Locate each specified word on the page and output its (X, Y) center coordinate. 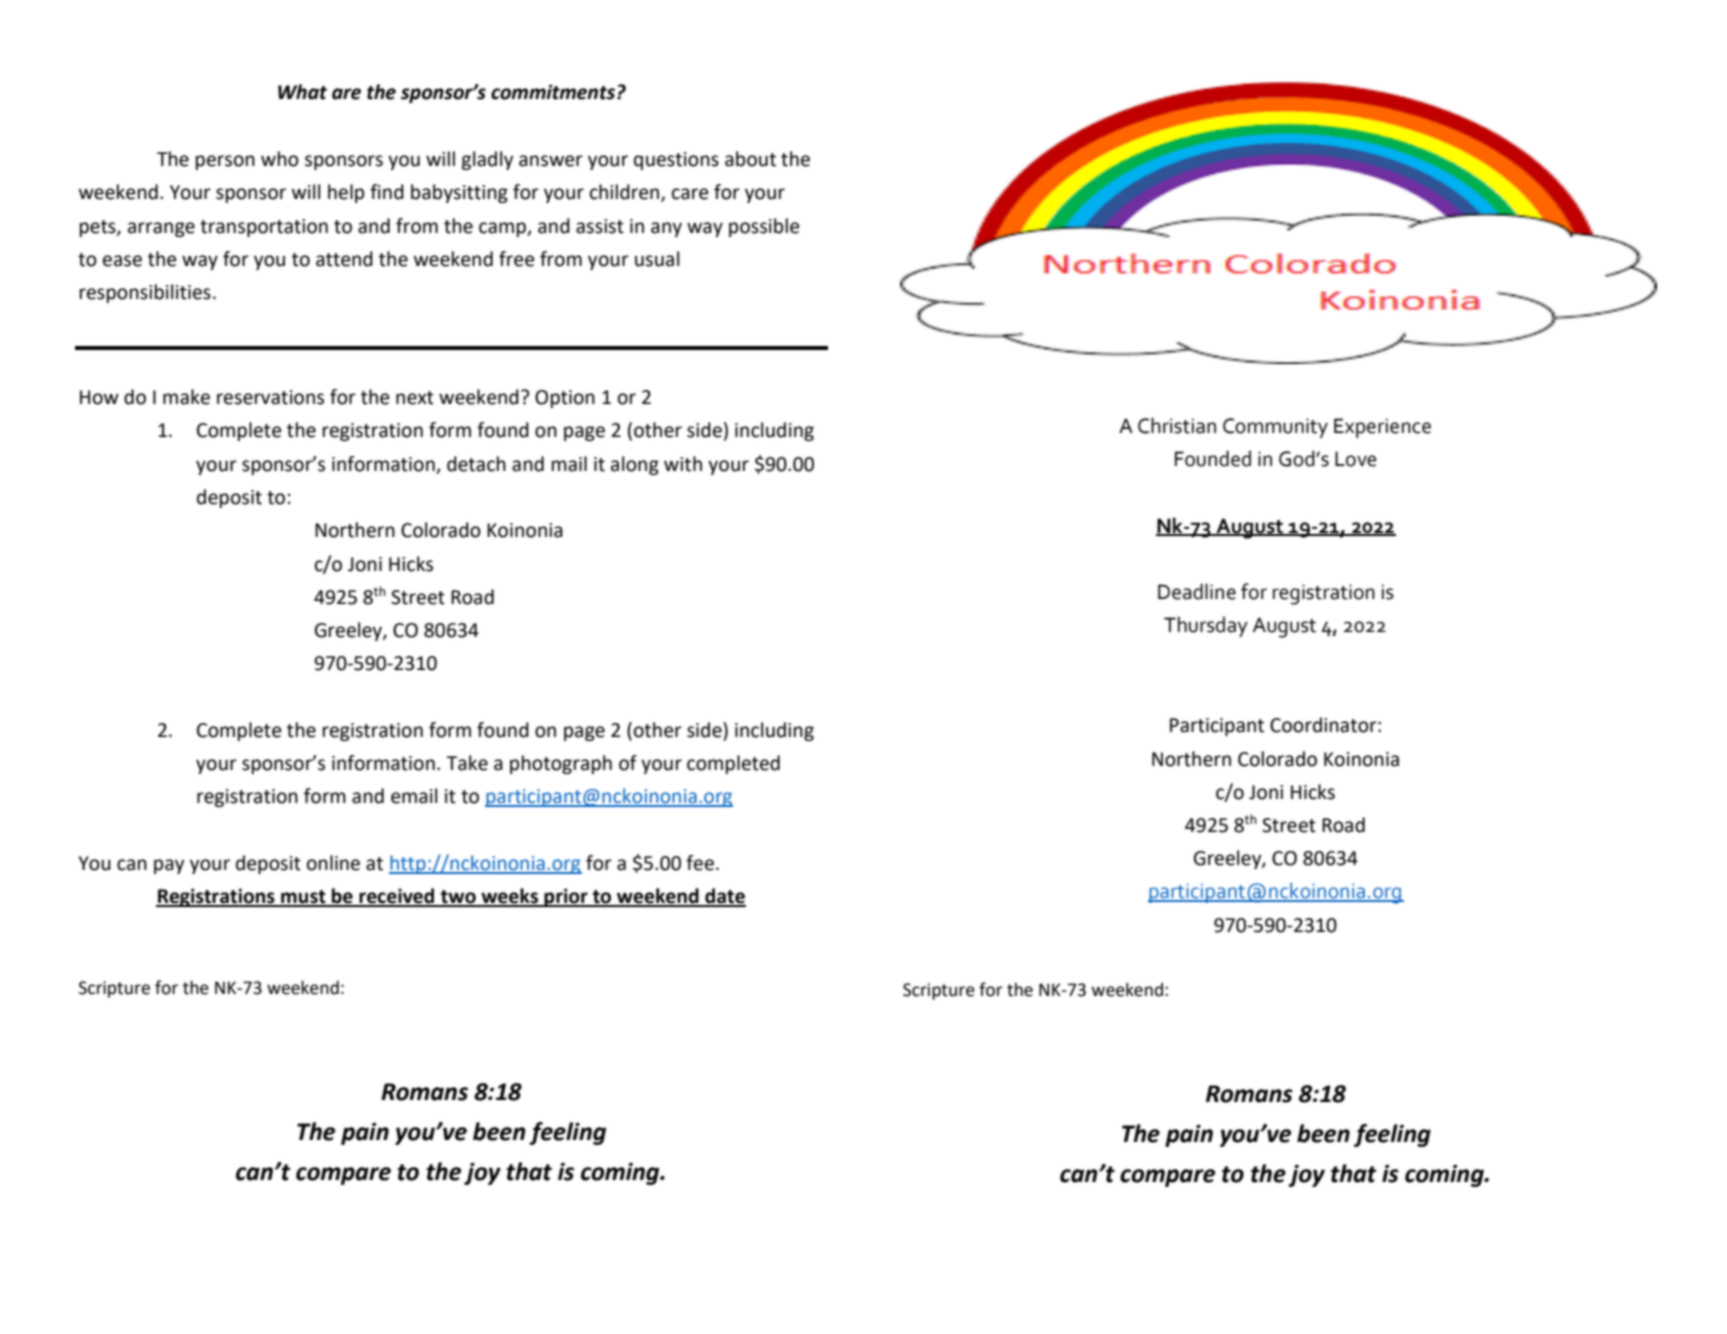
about (750, 159)
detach (476, 464)
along (635, 465)
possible (764, 227)
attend (344, 259)
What (302, 92)
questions (676, 161)
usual (657, 259)
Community (1275, 428)
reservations (270, 397)
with (683, 464)
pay (169, 866)
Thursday (1206, 626)
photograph (561, 764)
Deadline (1197, 591)
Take (467, 763)
